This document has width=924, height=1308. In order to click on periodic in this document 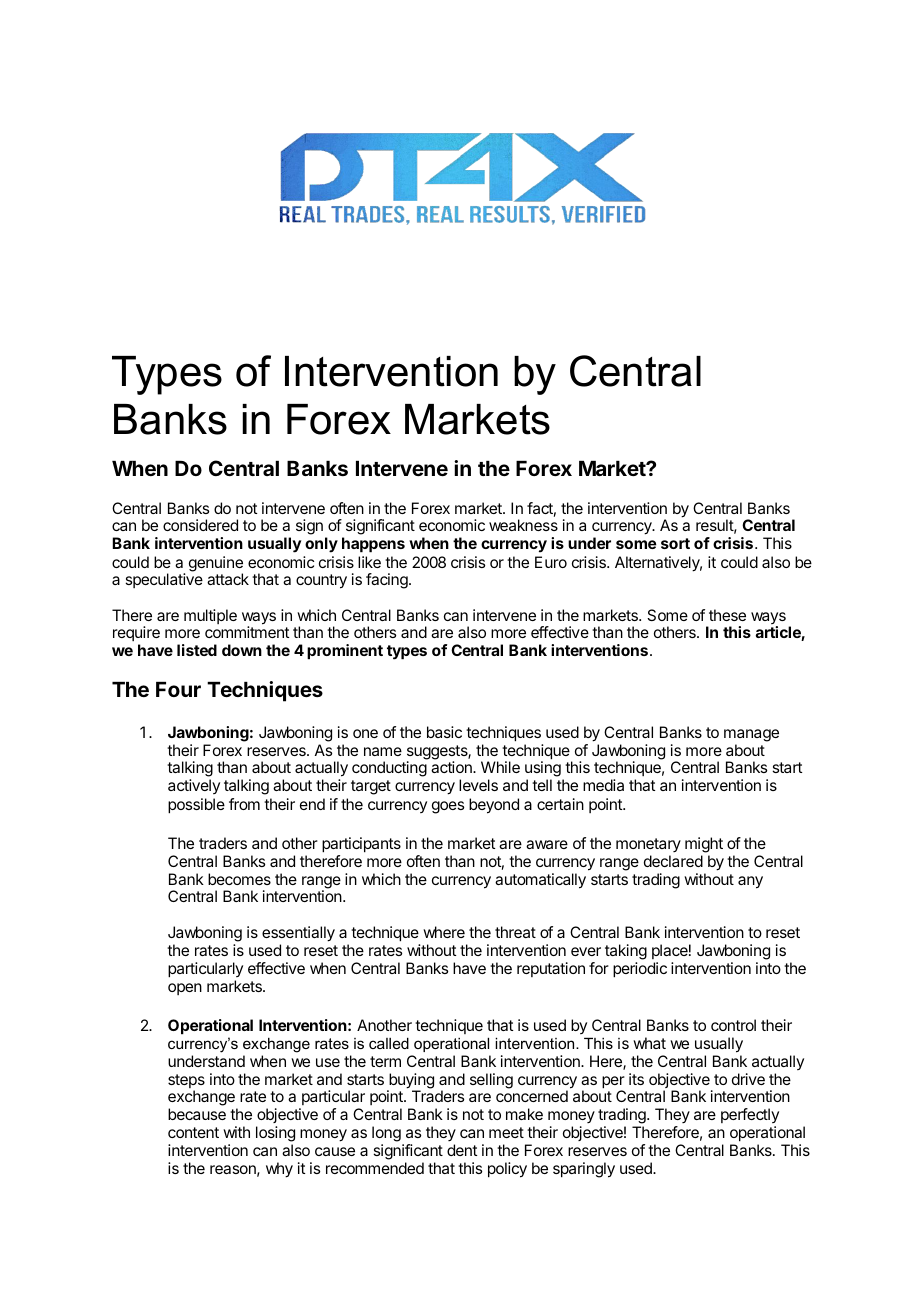, I will do `click(640, 970)`.
